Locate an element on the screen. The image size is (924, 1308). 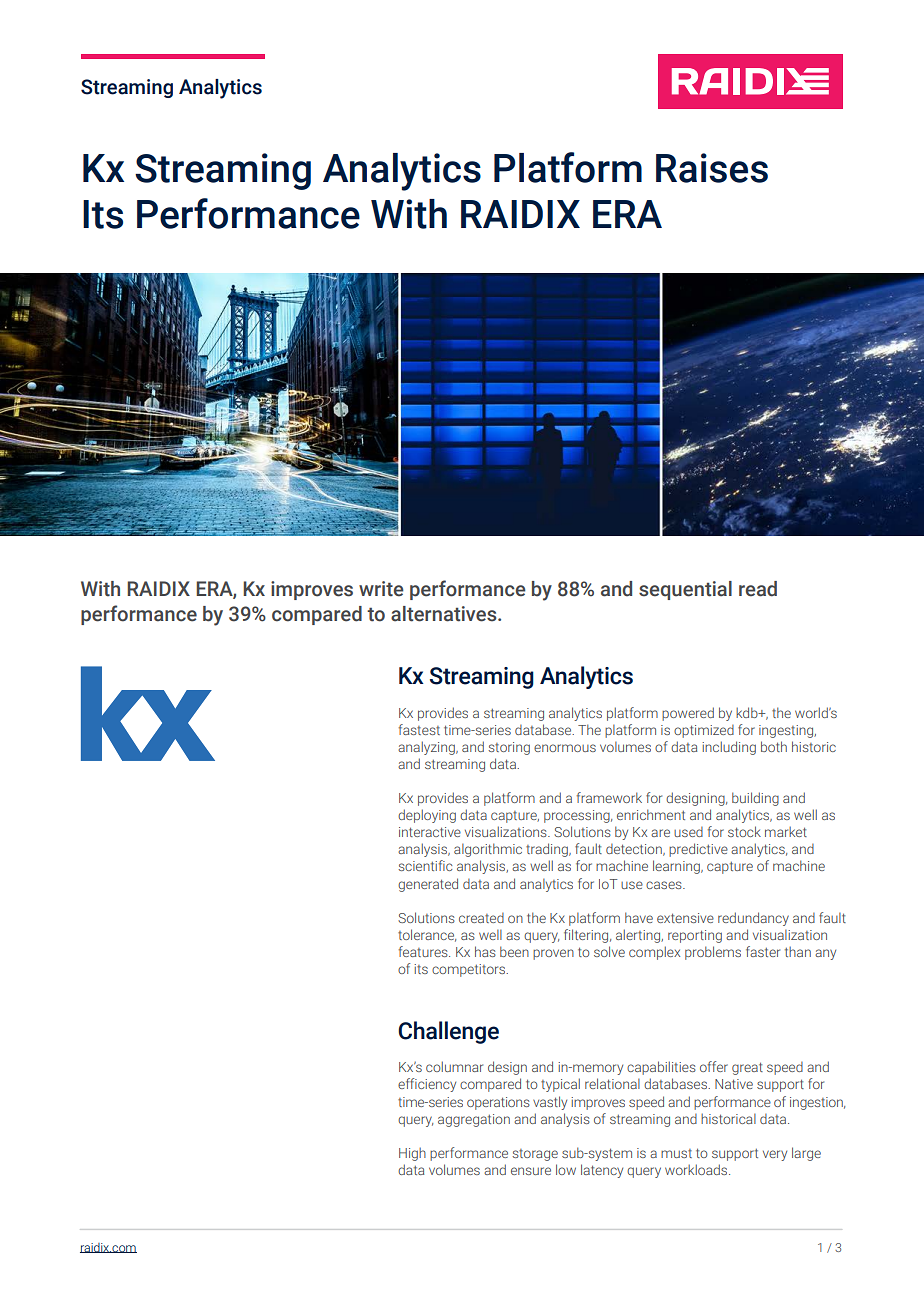
sequential is located at coordinates (685, 590).
